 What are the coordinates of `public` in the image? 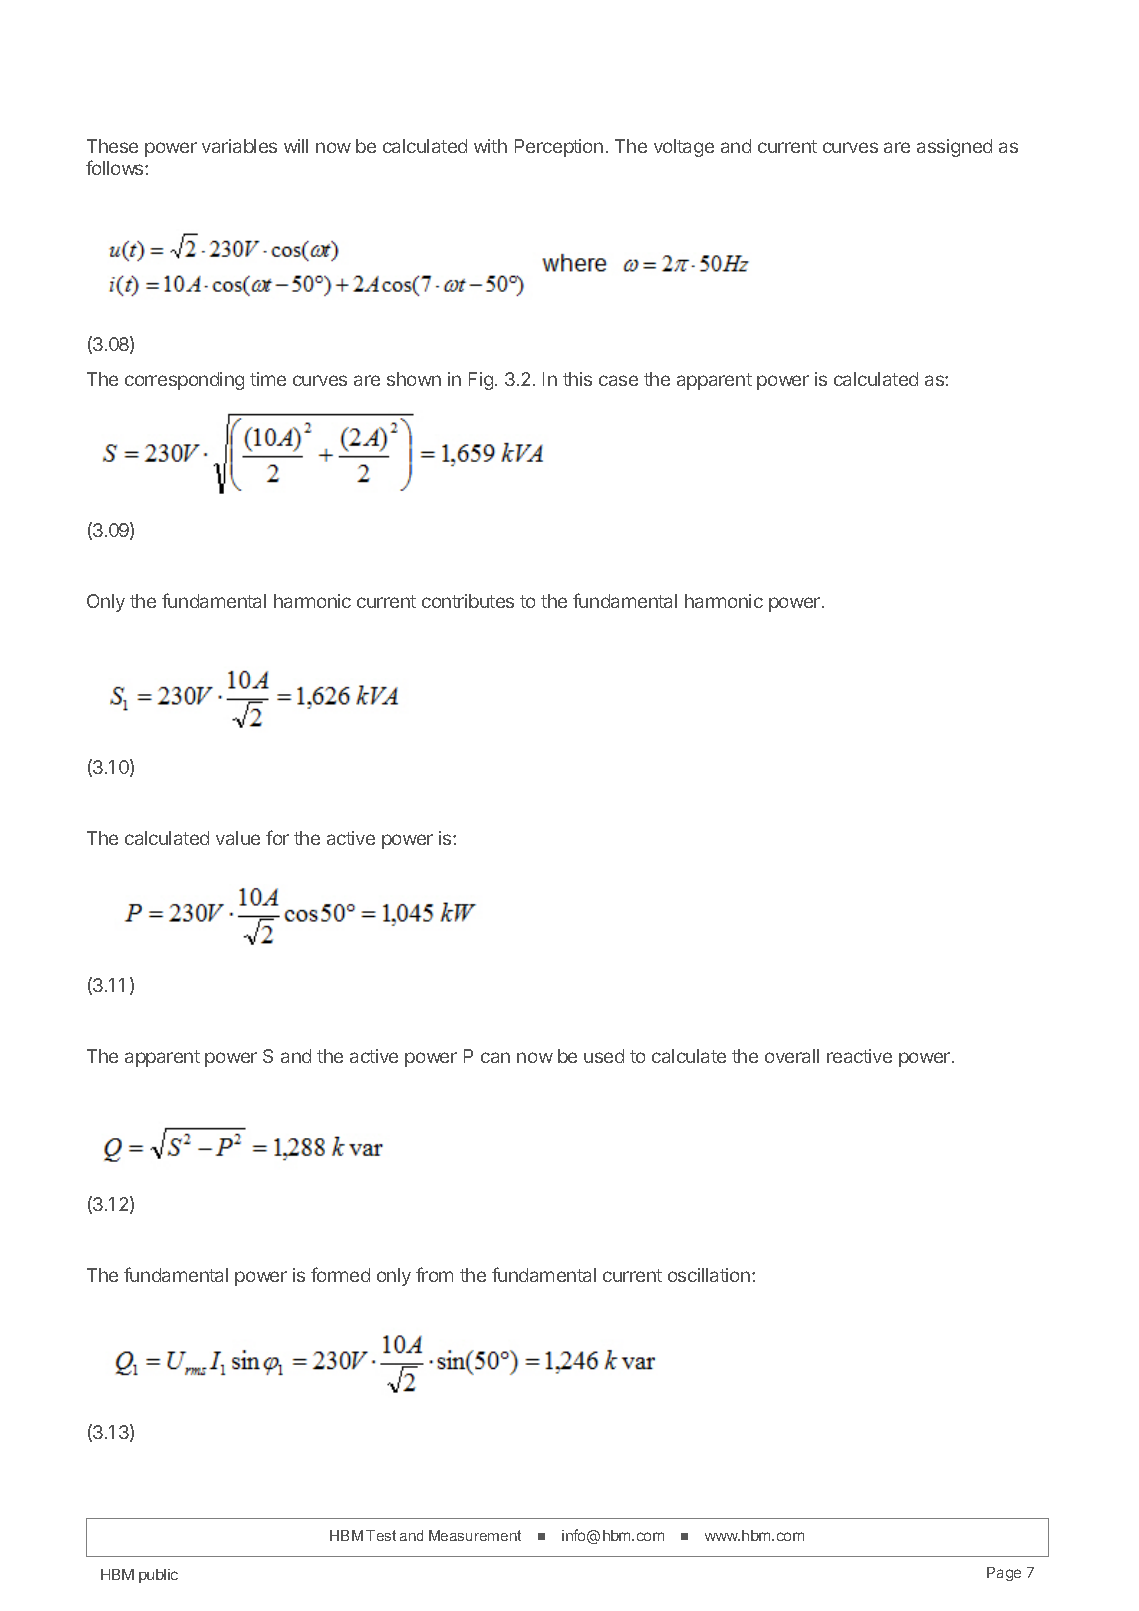 It's located at (158, 1576).
